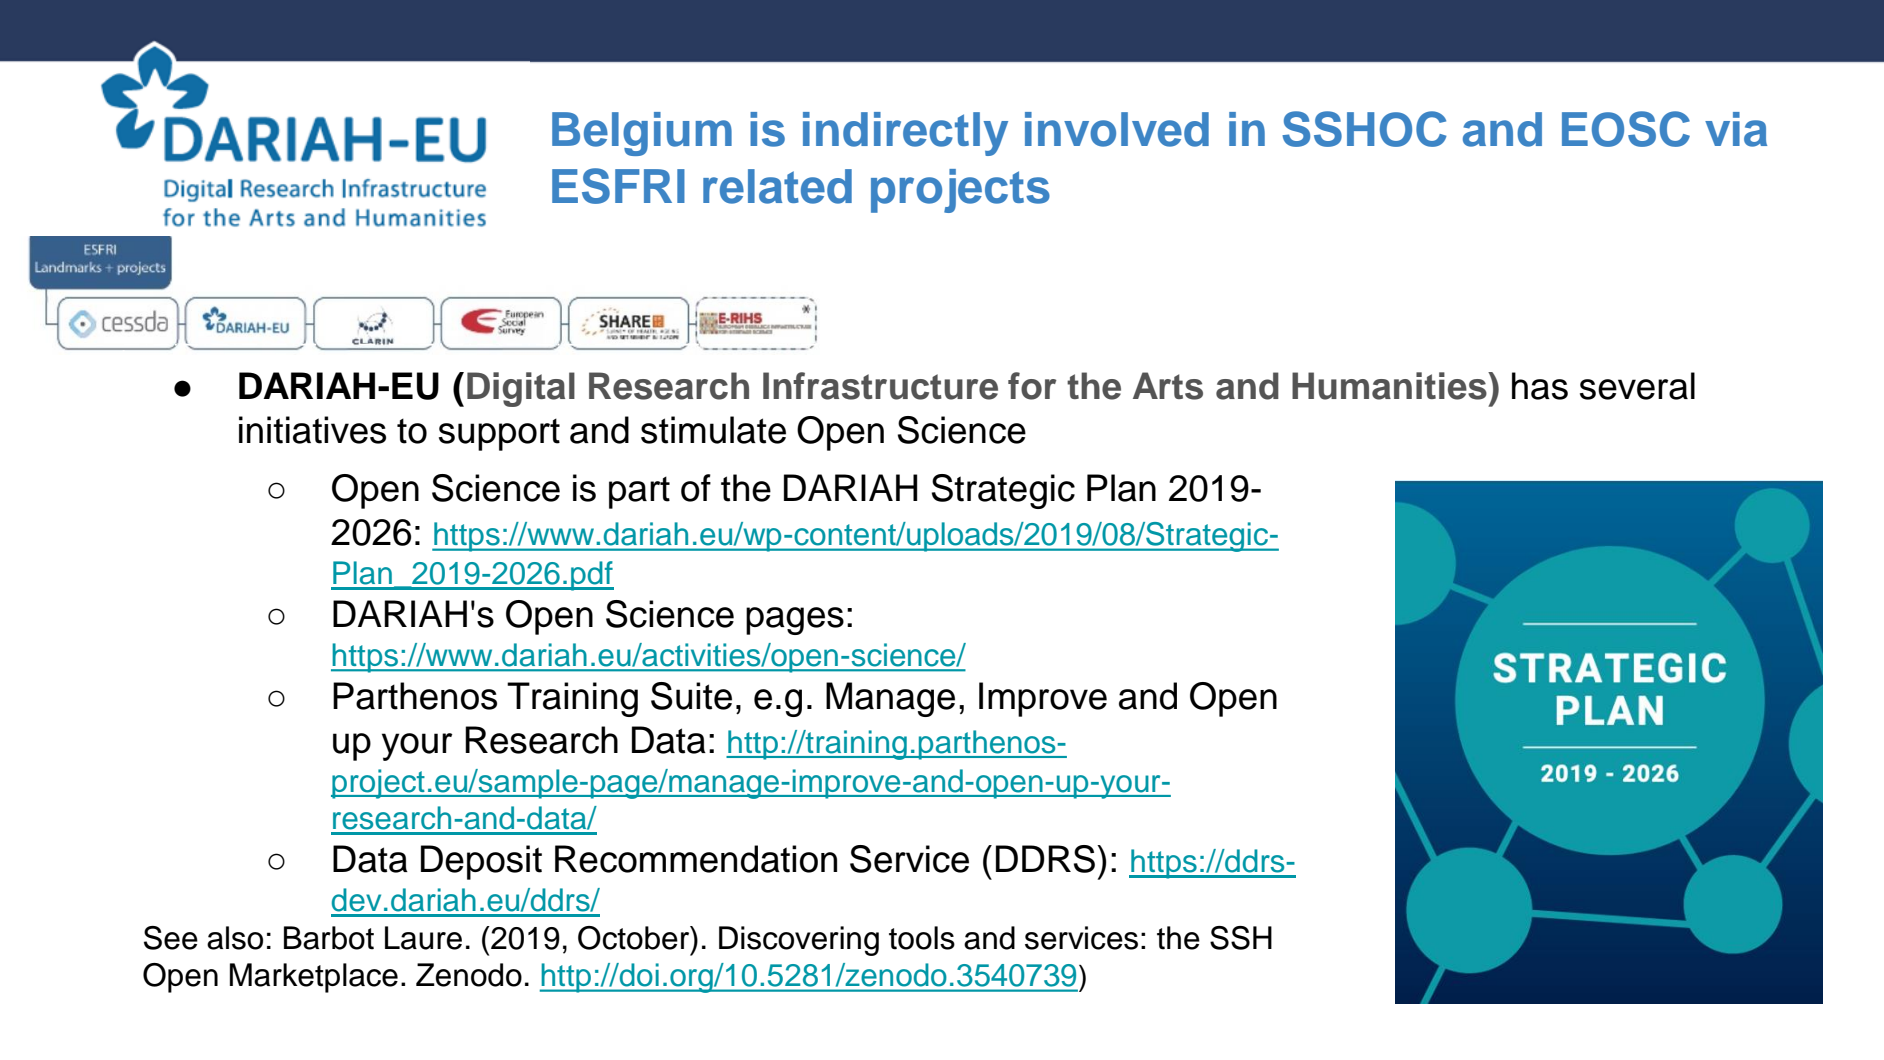 This screenshot has width=1884, height=1060. Describe the element at coordinates (691, 696) in the screenshot. I see `Suite` at that location.
